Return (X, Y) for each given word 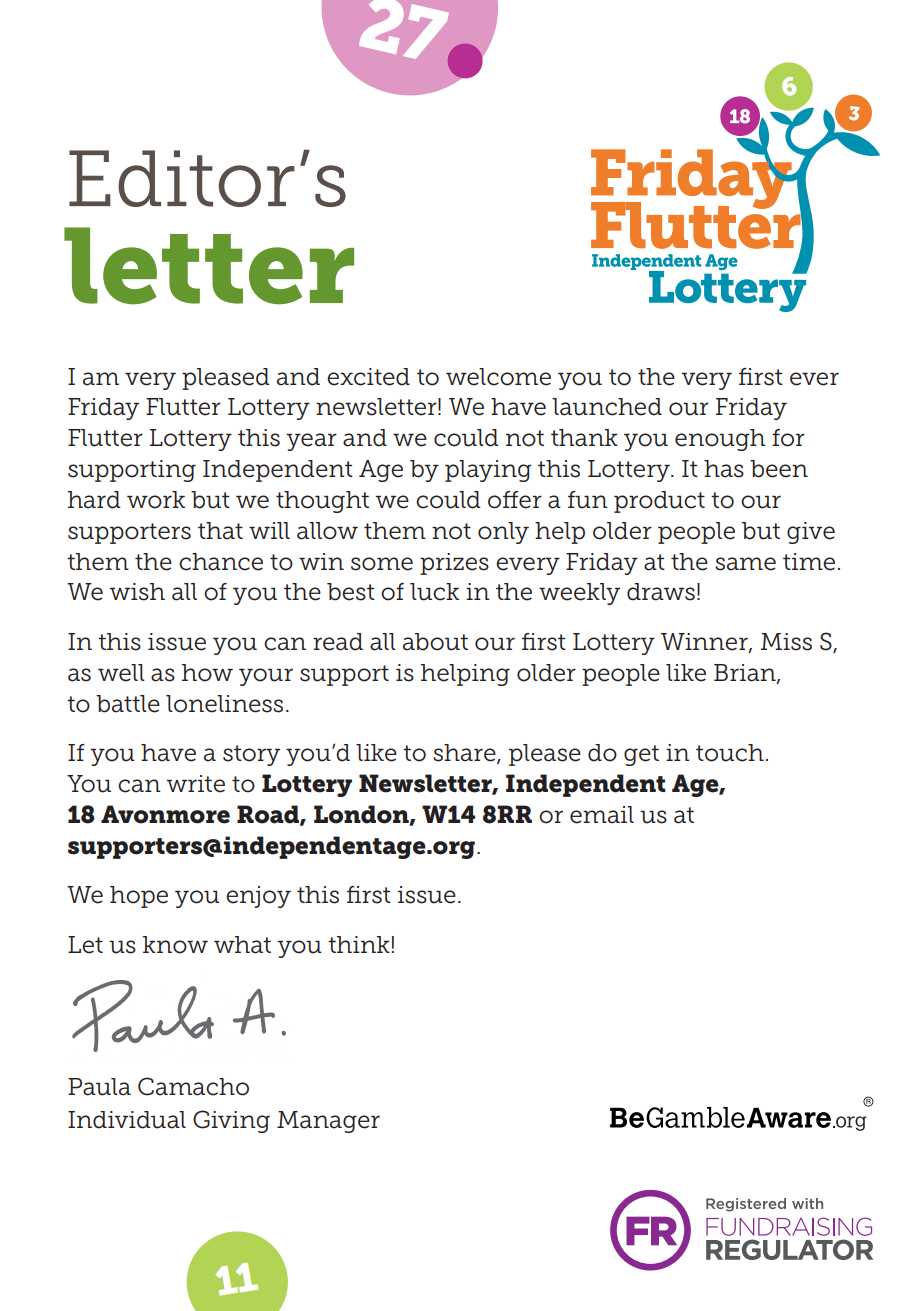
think (359, 944)
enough (720, 440)
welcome (498, 377)
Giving (231, 1121)
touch (730, 753)
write (196, 784)
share (465, 754)
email (602, 815)
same (745, 564)
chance (221, 562)
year (311, 442)
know (175, 945)
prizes (454, 564)
